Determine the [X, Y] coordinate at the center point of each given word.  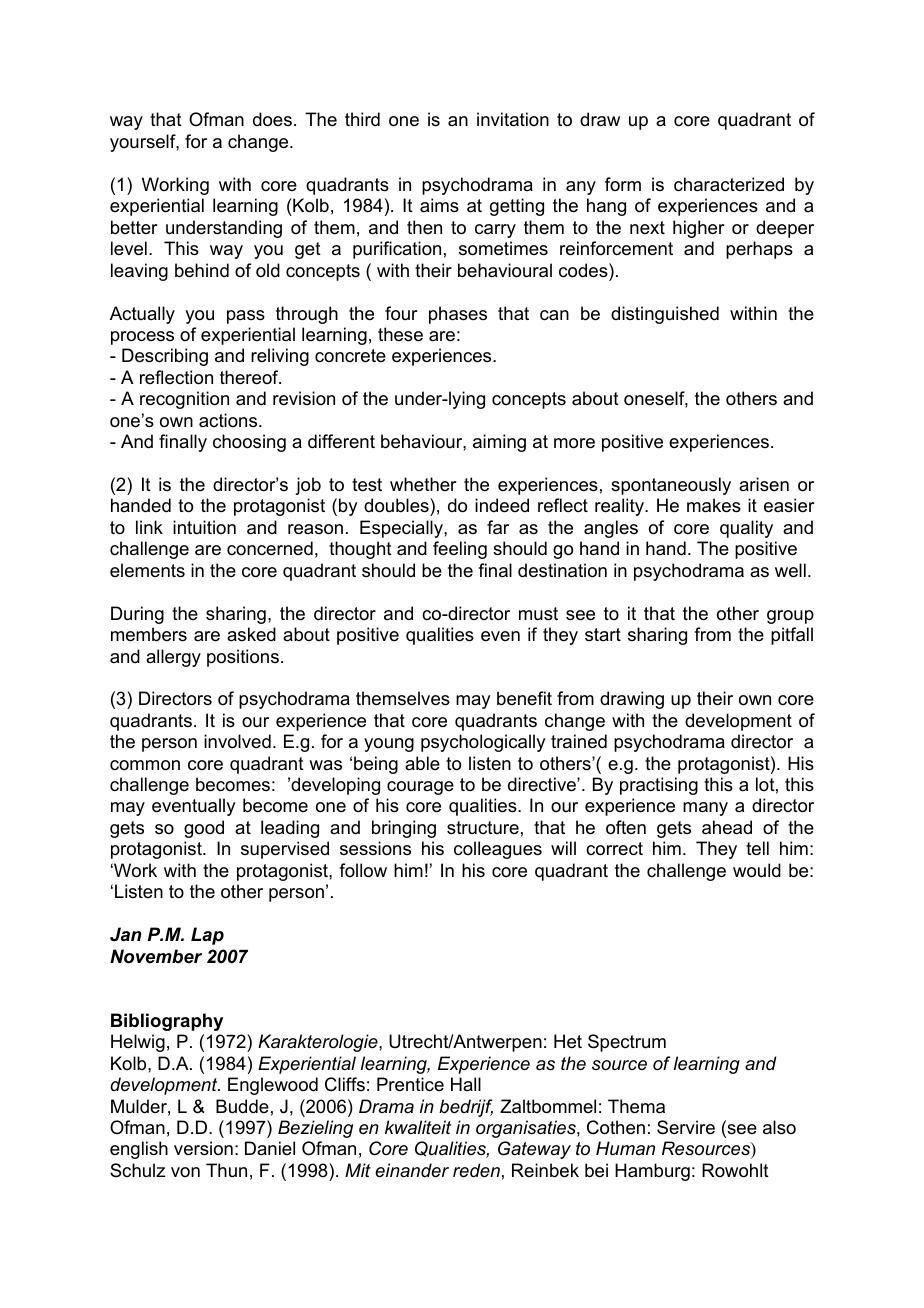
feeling [460, 550]
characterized [729, 184]
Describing [165, 357]
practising [659, 786]
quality [746, 529]
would [757, 870]
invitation [513, 119]
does [272, 119]
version [203, 1148]
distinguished [665, 315]
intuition [204, 527]
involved [237, 741]
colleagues [498, 850]
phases [458, 315]
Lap [207, 936]
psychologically [483, 743]
